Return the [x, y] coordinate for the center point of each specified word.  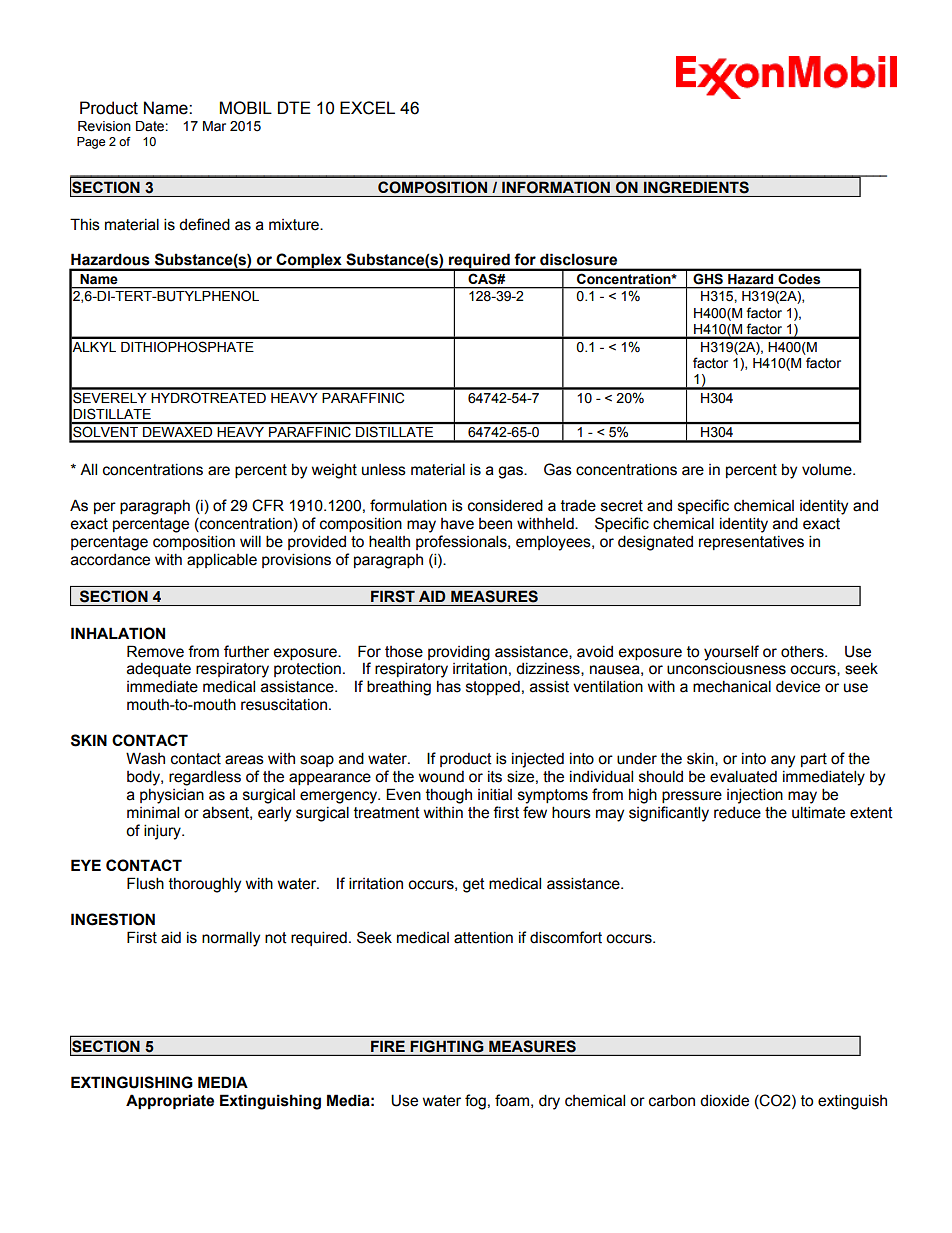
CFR [268, 505]
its [495, 777]
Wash [145, 758]
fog [475, 1102]
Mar [214, 126]
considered [505, 505]
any [783, 761]
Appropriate [170, 1101]
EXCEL [367, 108]
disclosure [578, 259]
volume [828, 470]
